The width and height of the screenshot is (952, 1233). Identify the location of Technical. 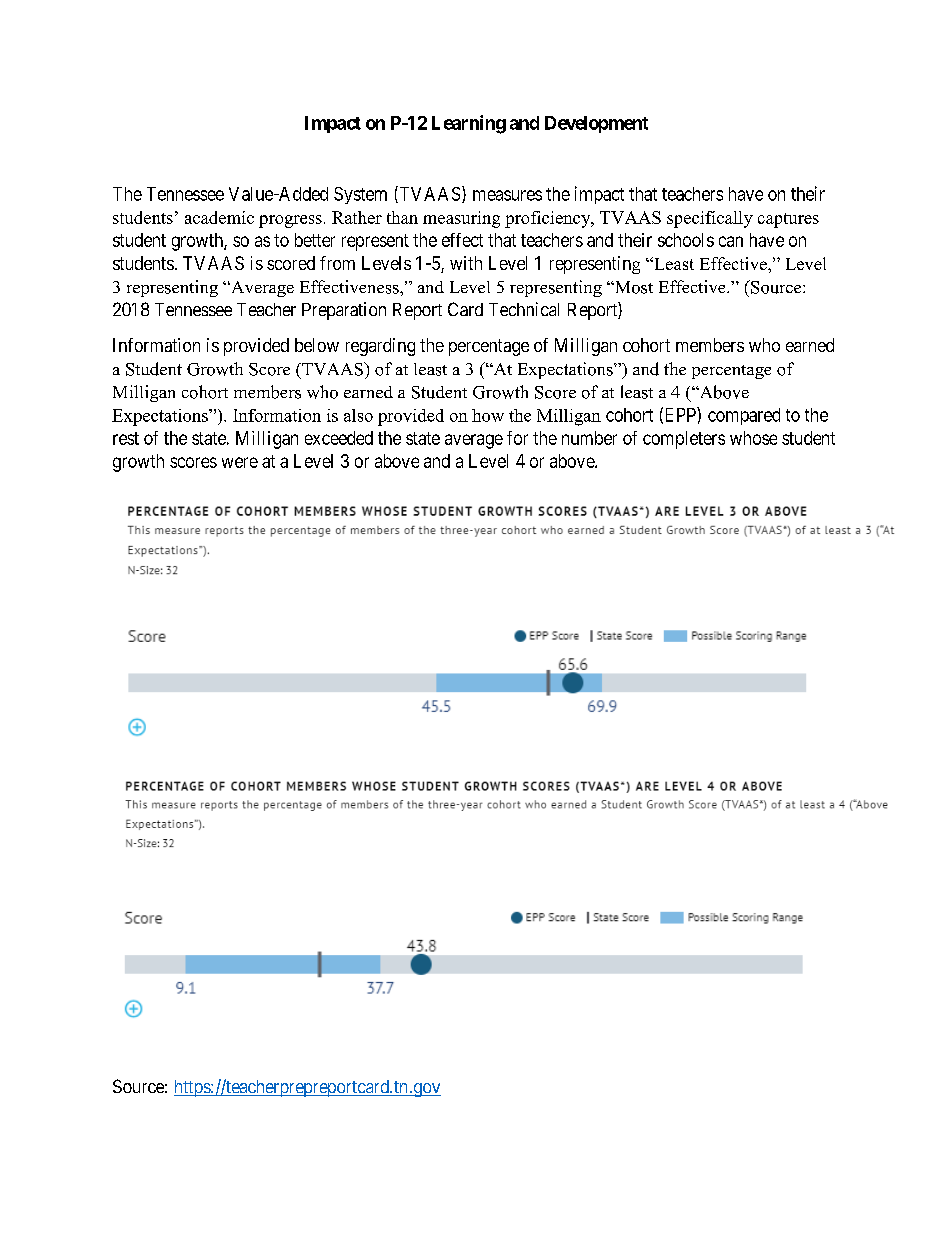
(524, 309).
